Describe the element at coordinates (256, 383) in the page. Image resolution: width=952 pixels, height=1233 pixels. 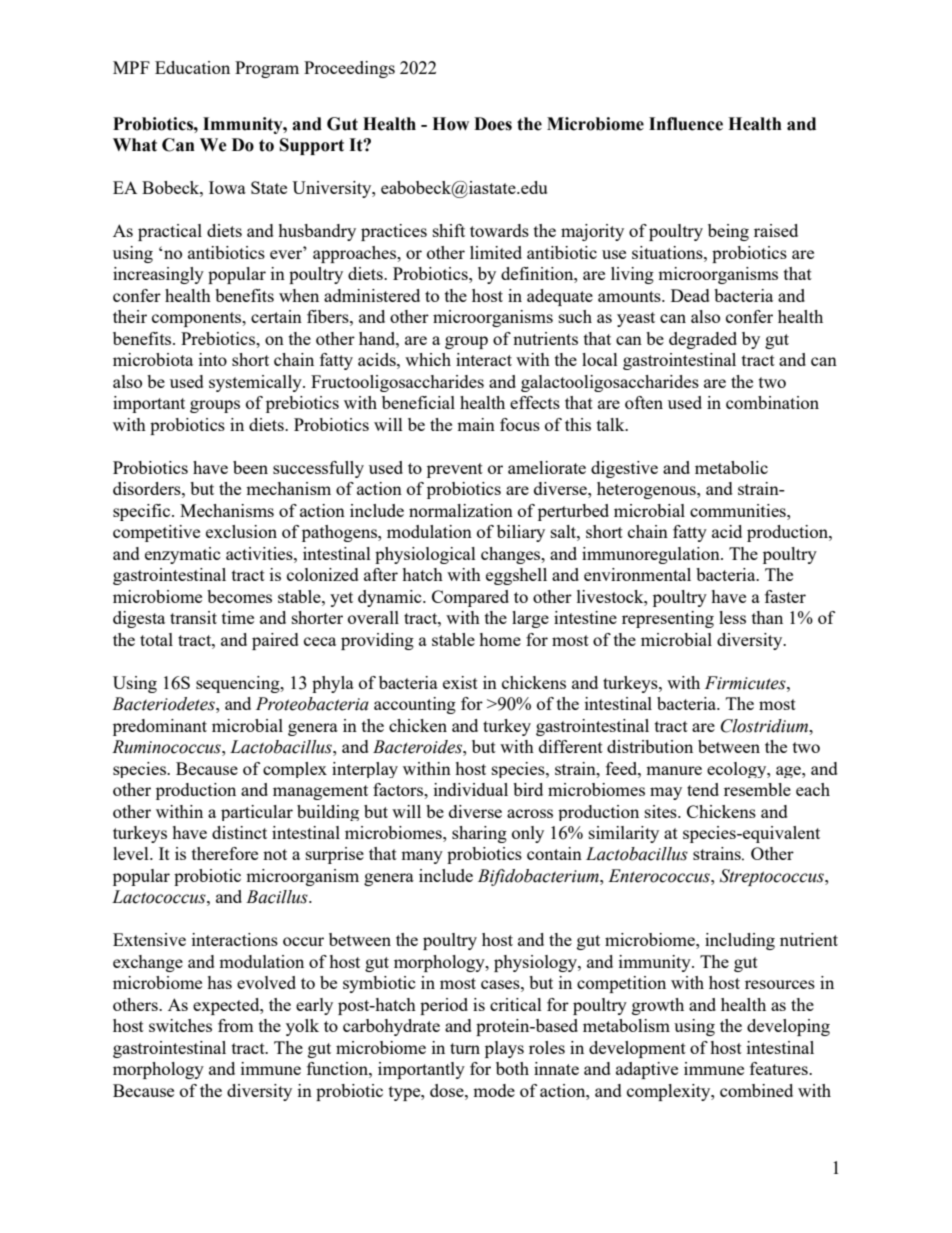
I see `systemically` at that location.
